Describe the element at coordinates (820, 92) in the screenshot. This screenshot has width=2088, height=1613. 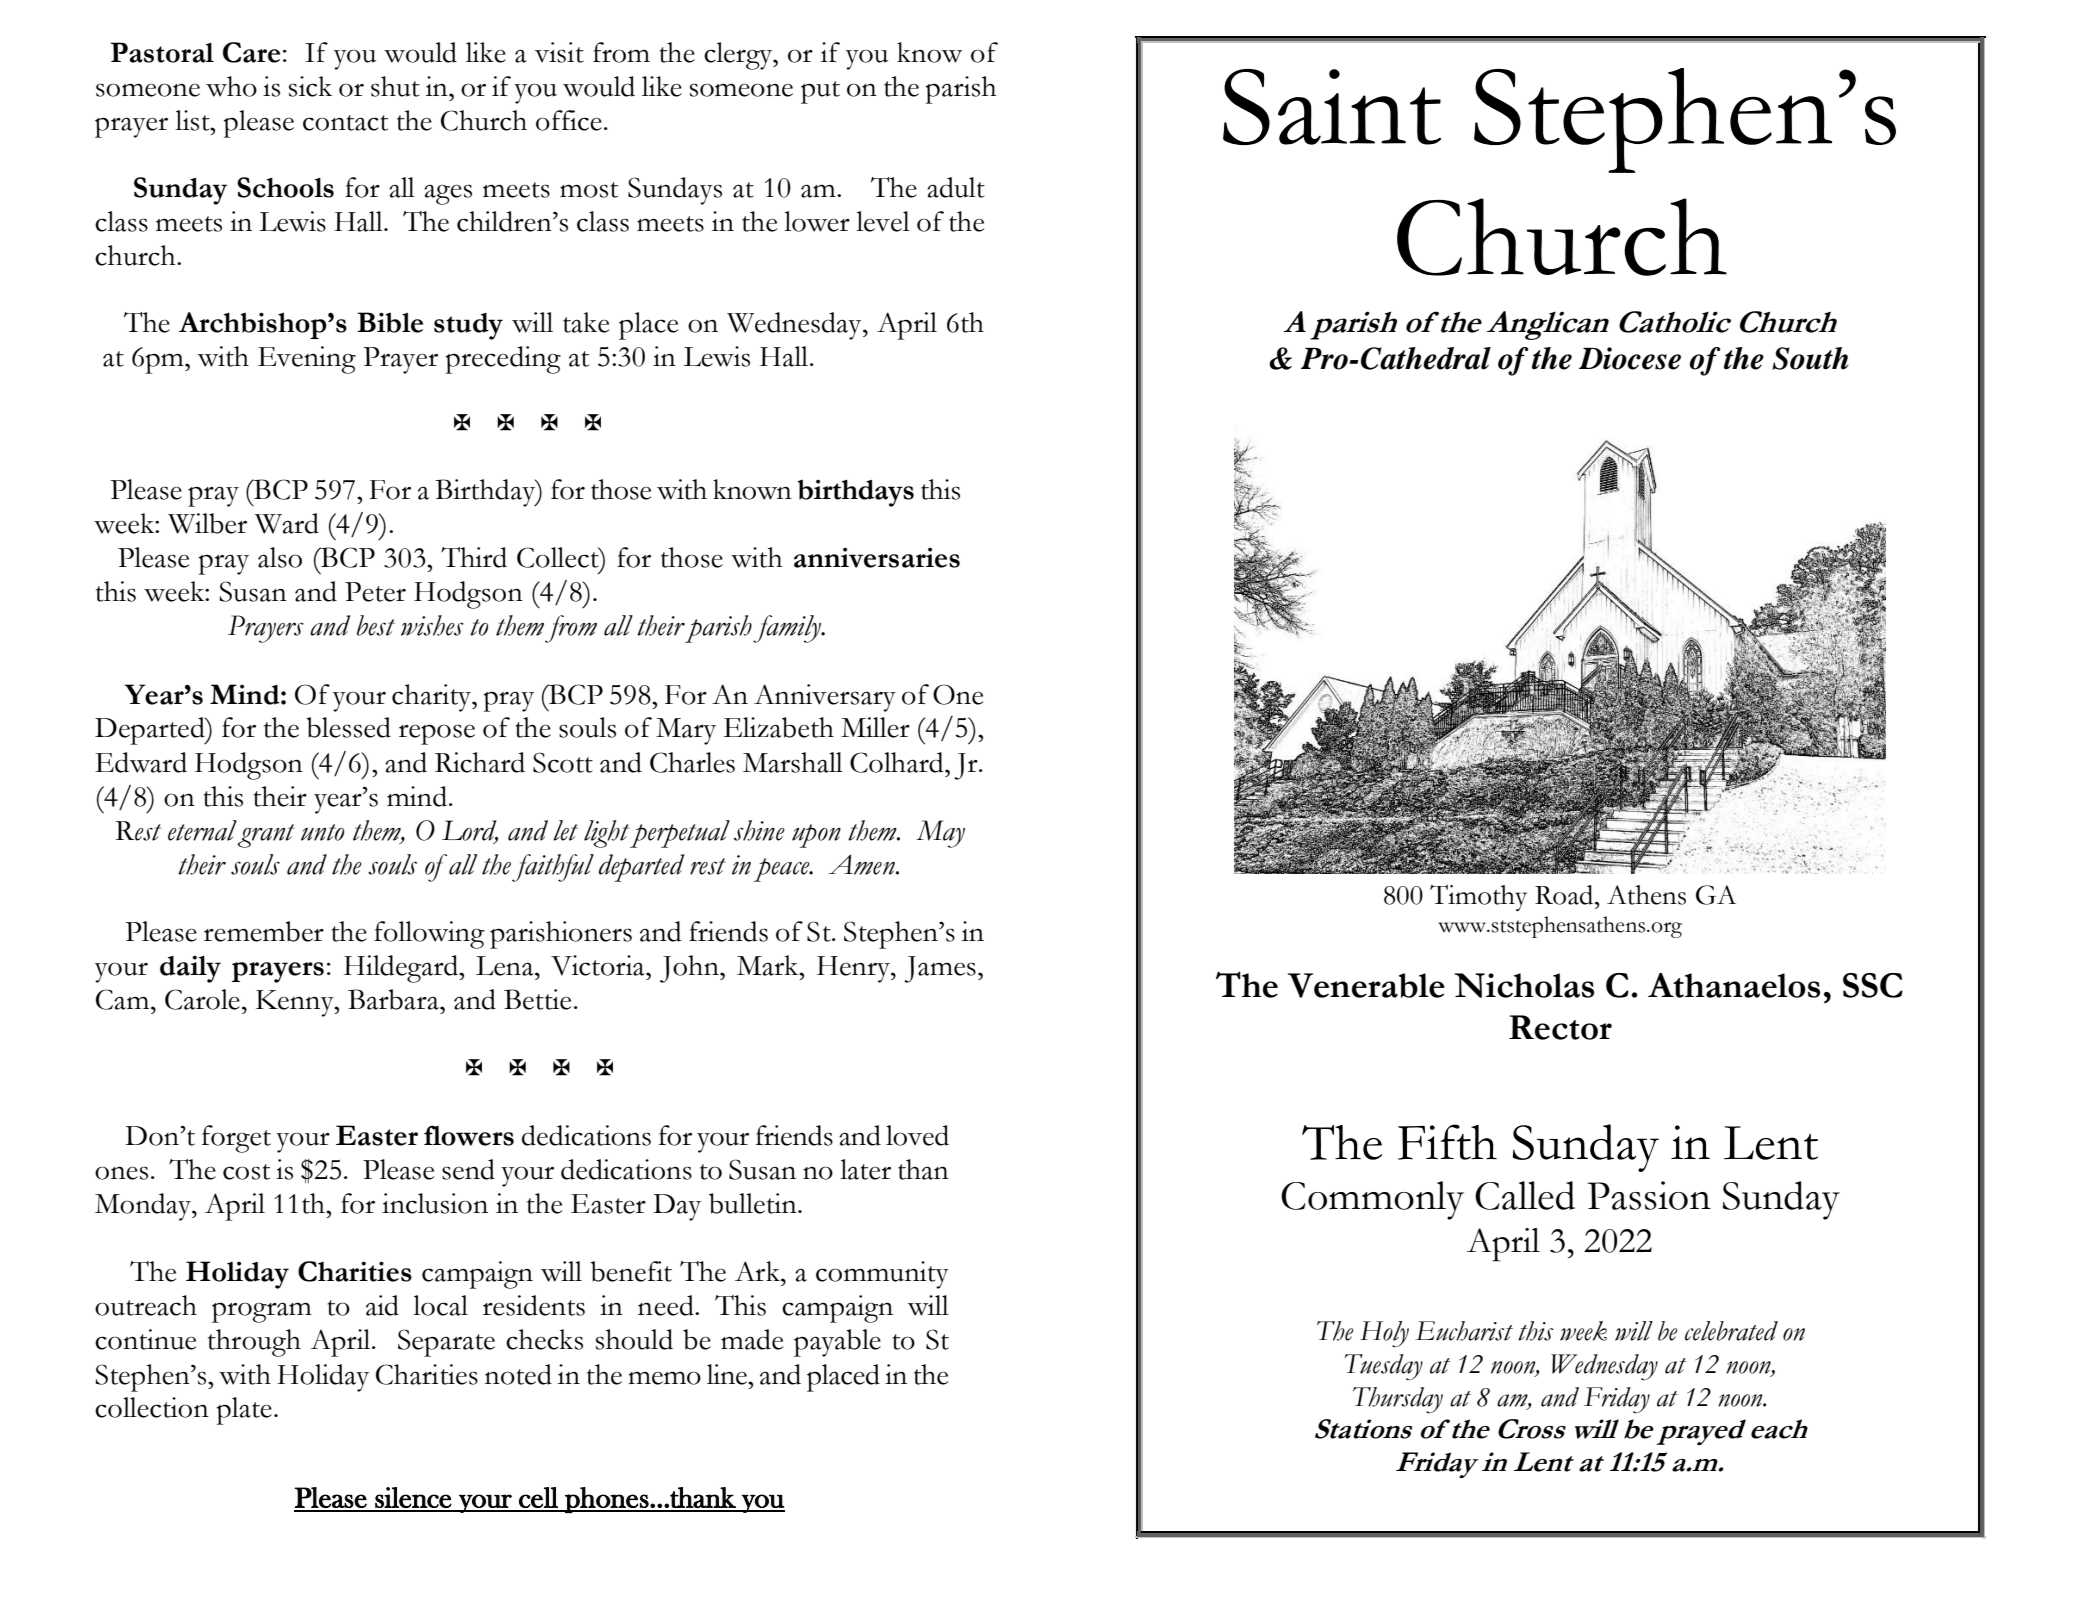
I see `put` at that location.
